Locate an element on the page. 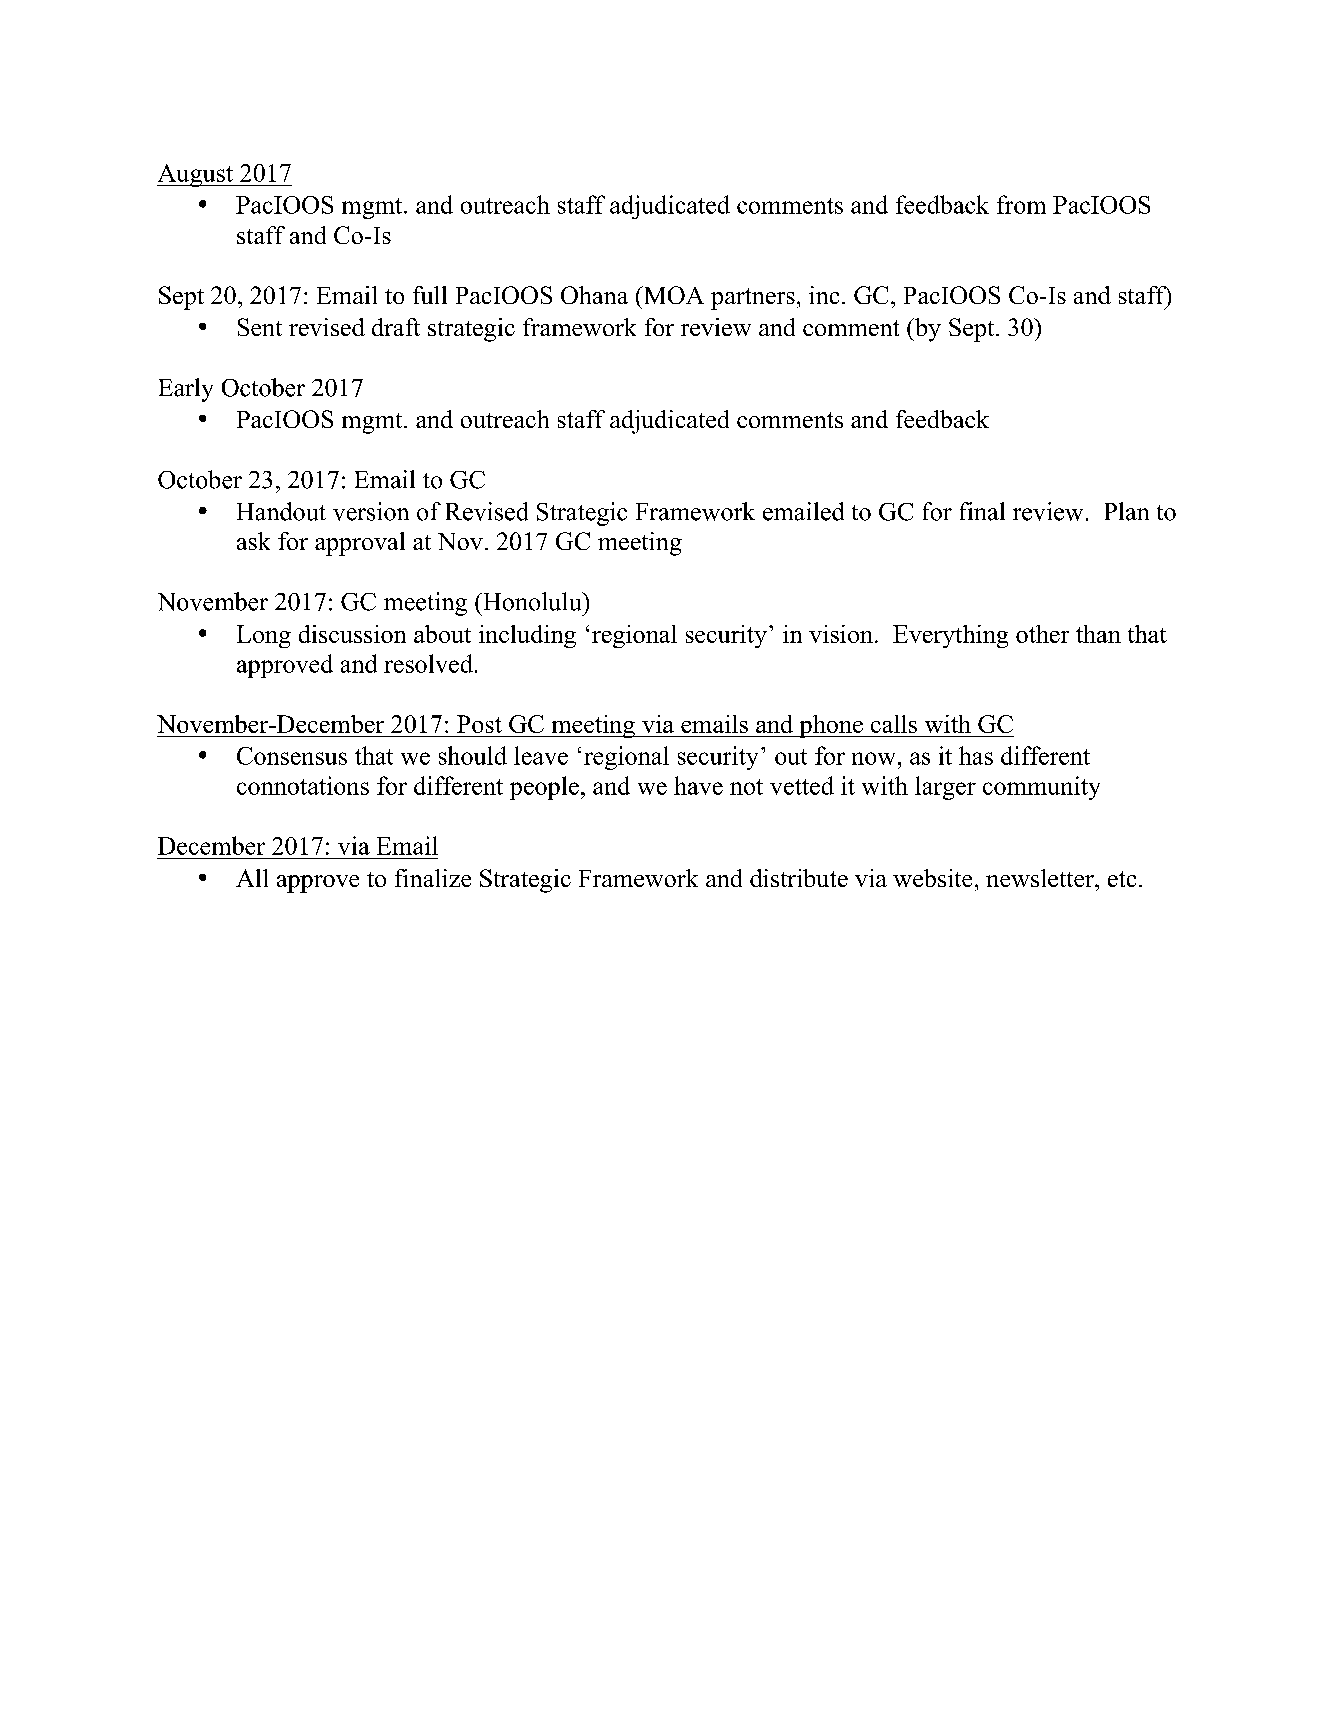  resolved is located at coordinates (428, 663).
